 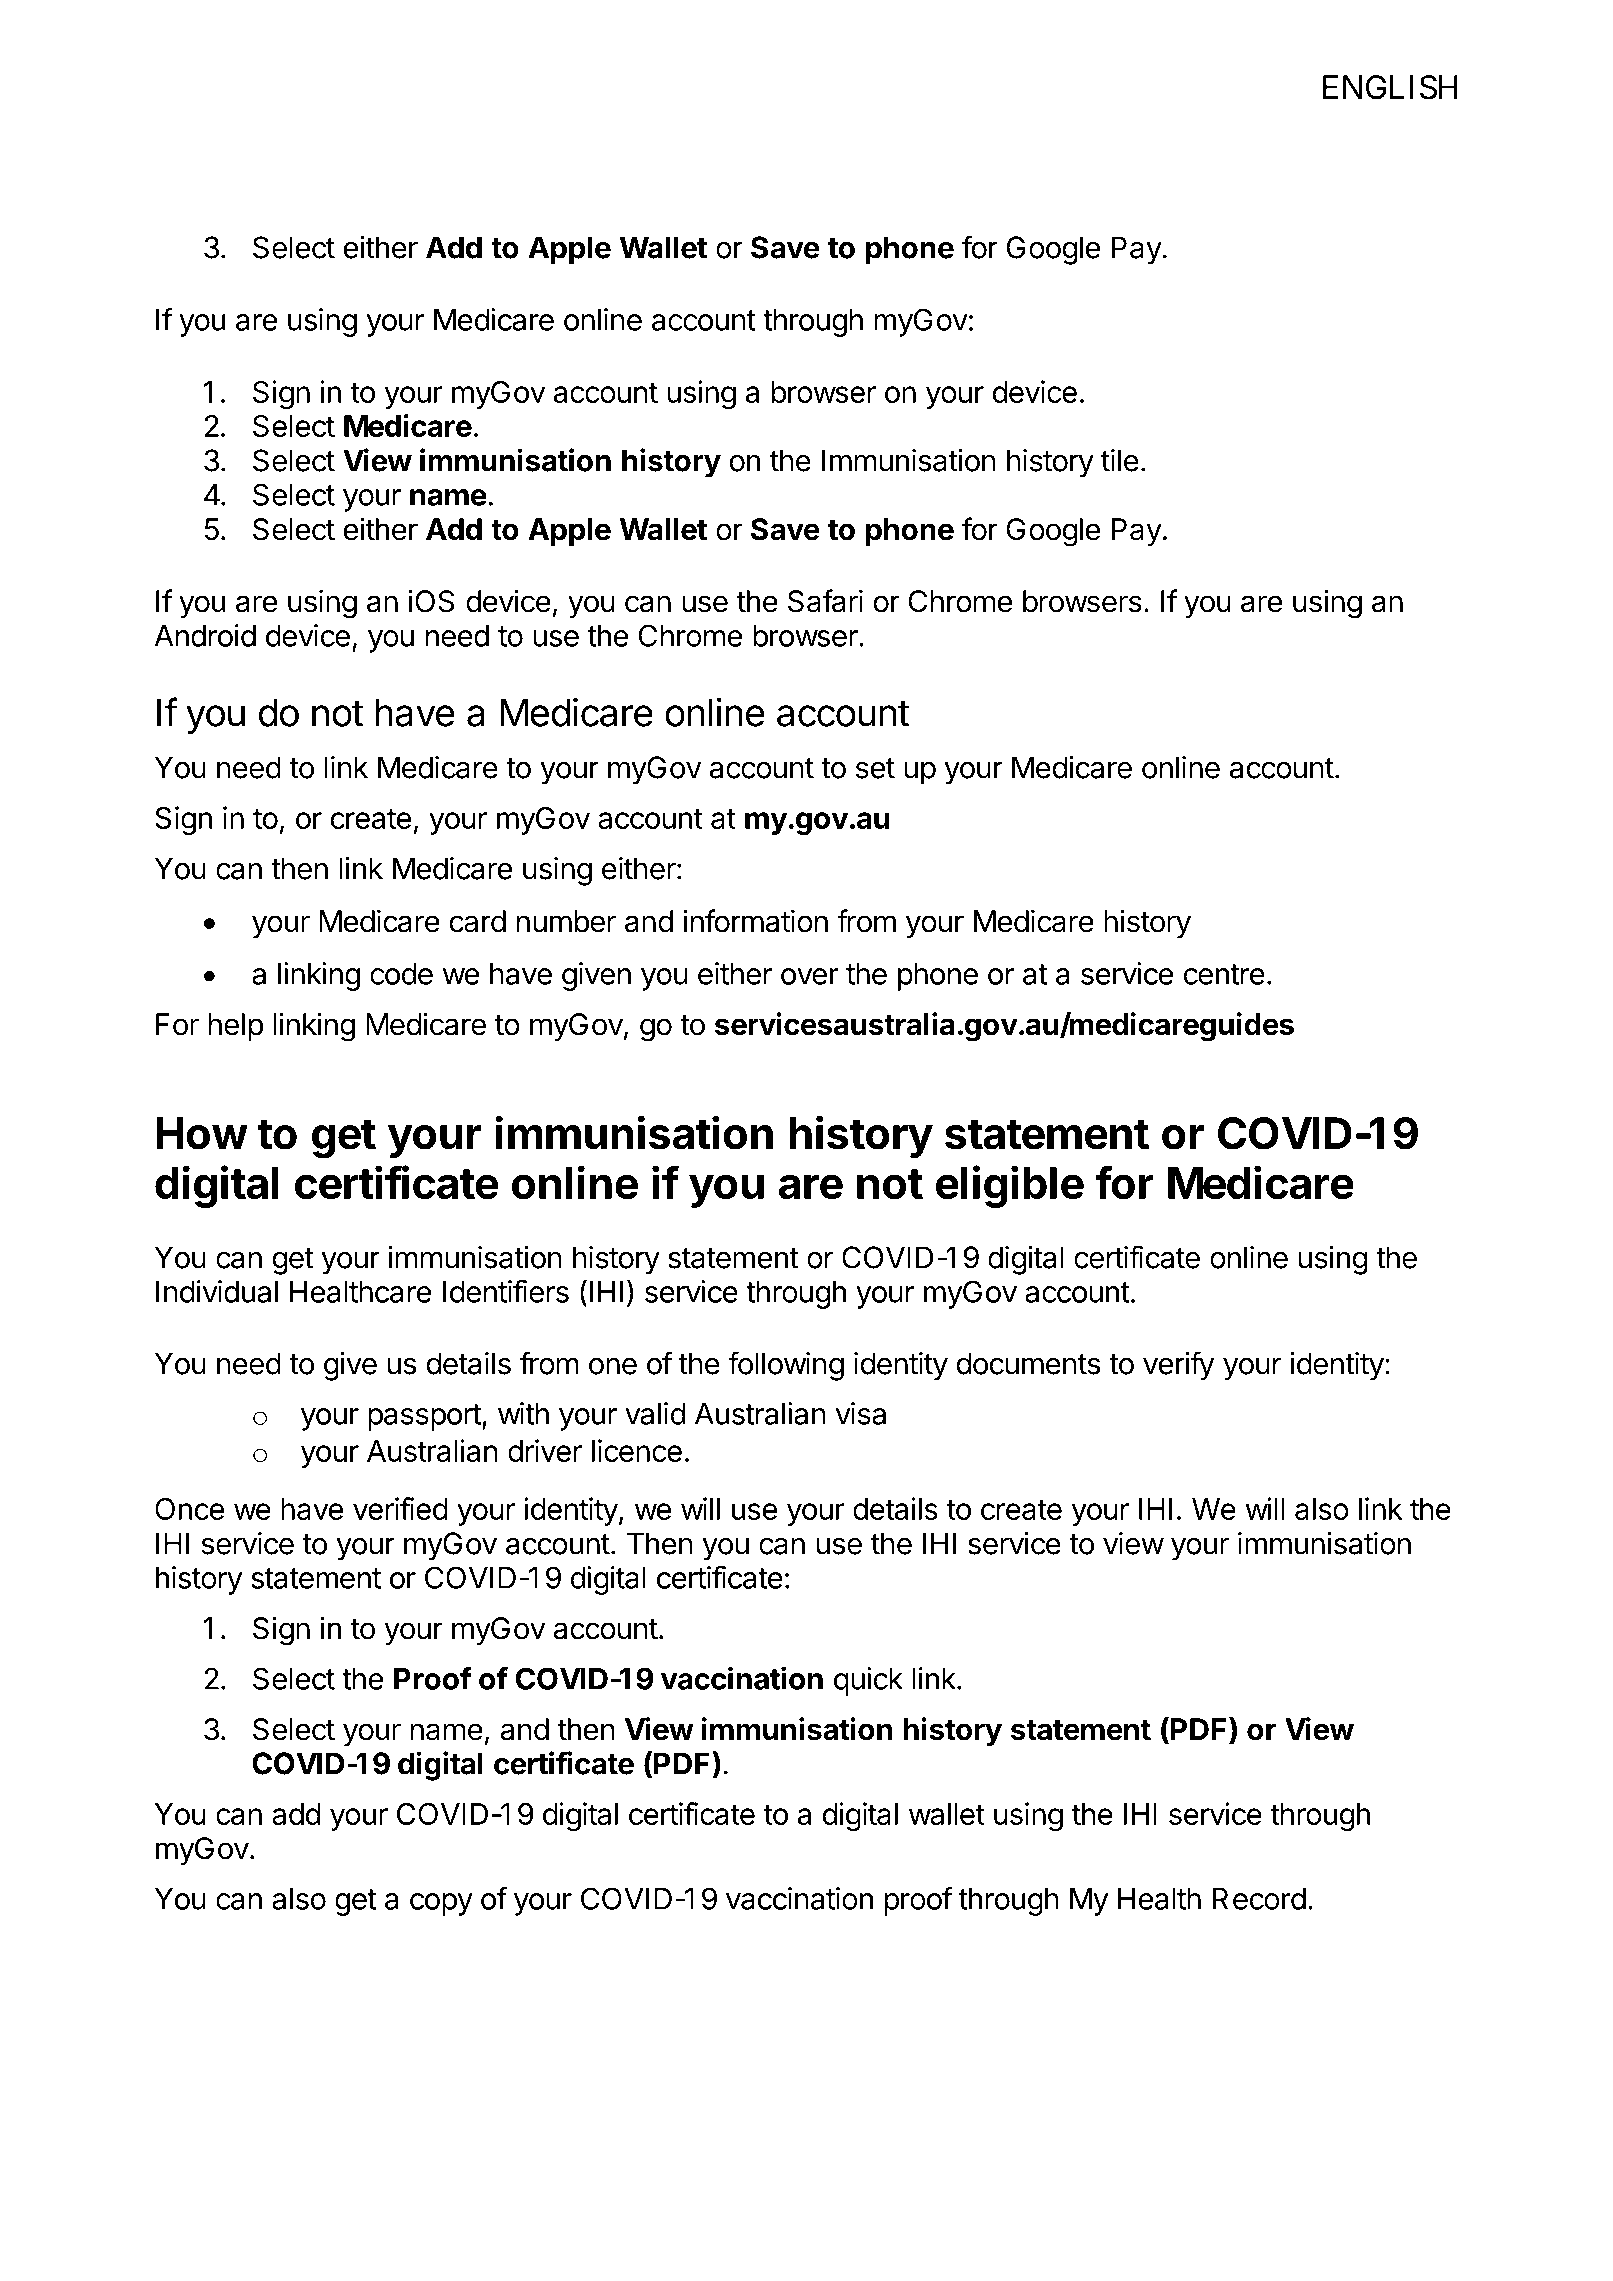 I want to click on Record, so click(x=1259, y=1899).
